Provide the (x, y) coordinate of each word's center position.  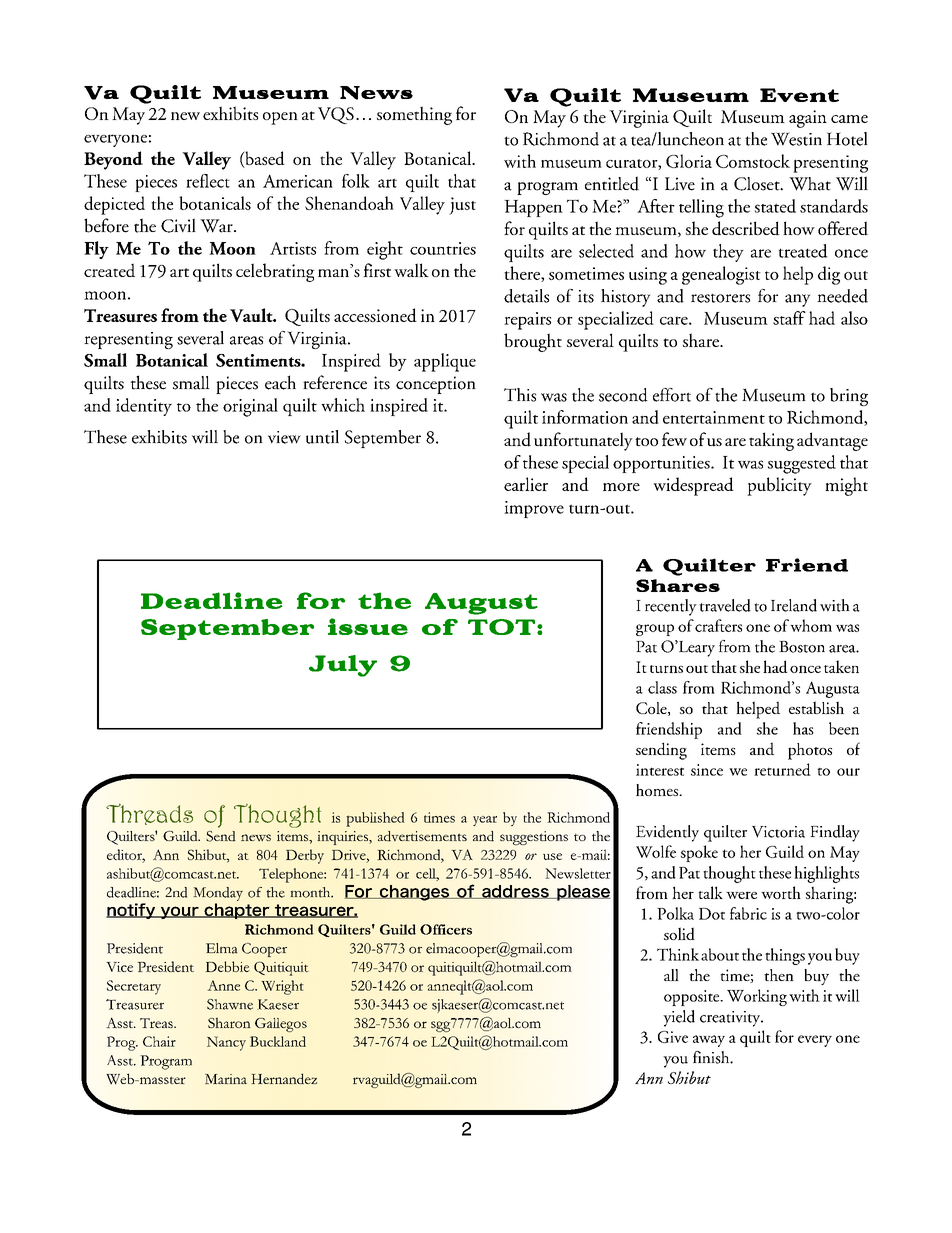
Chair (159, 1041)
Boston (802, 647)
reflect (208, 181)
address (515, 892)
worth (781, 892)
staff (789, 318)
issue (368, 626)
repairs (527, 321)
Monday (218, 894)
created (109, 270)
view (284, 437)
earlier (526, 484)
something (414, 115)
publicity (779, 486)
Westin (796, 139)
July (343, 666)
